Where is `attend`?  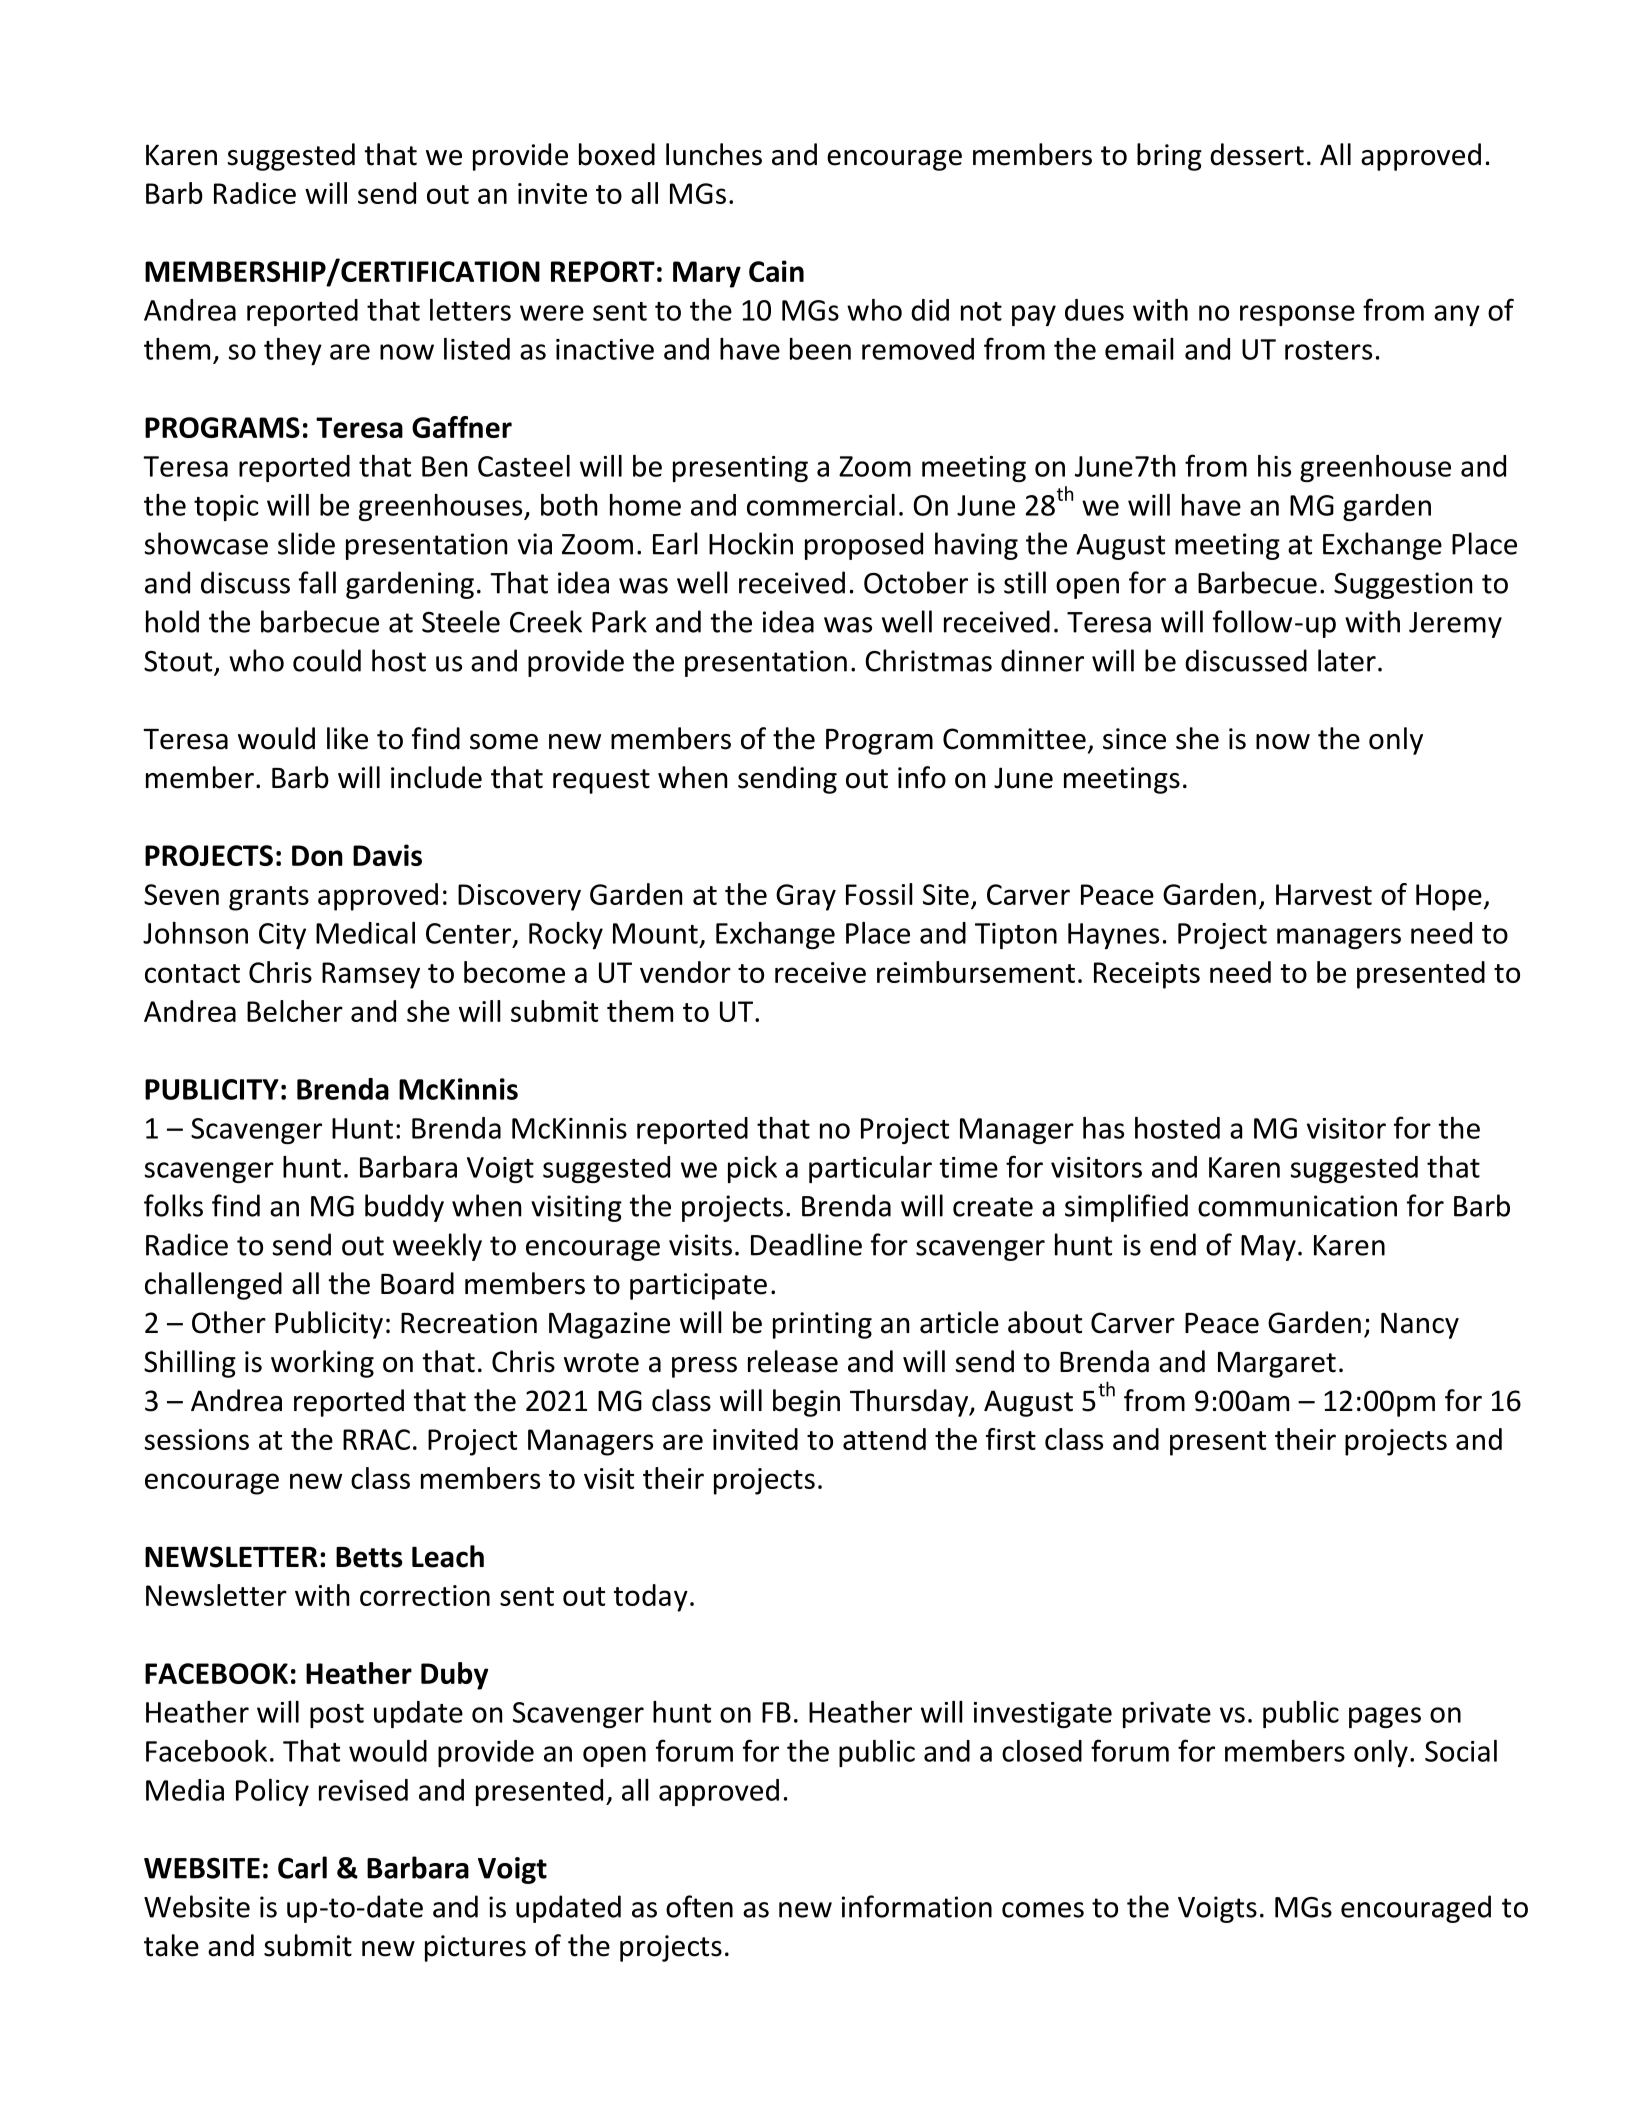
attend is located at coordinates (884, 1439).
